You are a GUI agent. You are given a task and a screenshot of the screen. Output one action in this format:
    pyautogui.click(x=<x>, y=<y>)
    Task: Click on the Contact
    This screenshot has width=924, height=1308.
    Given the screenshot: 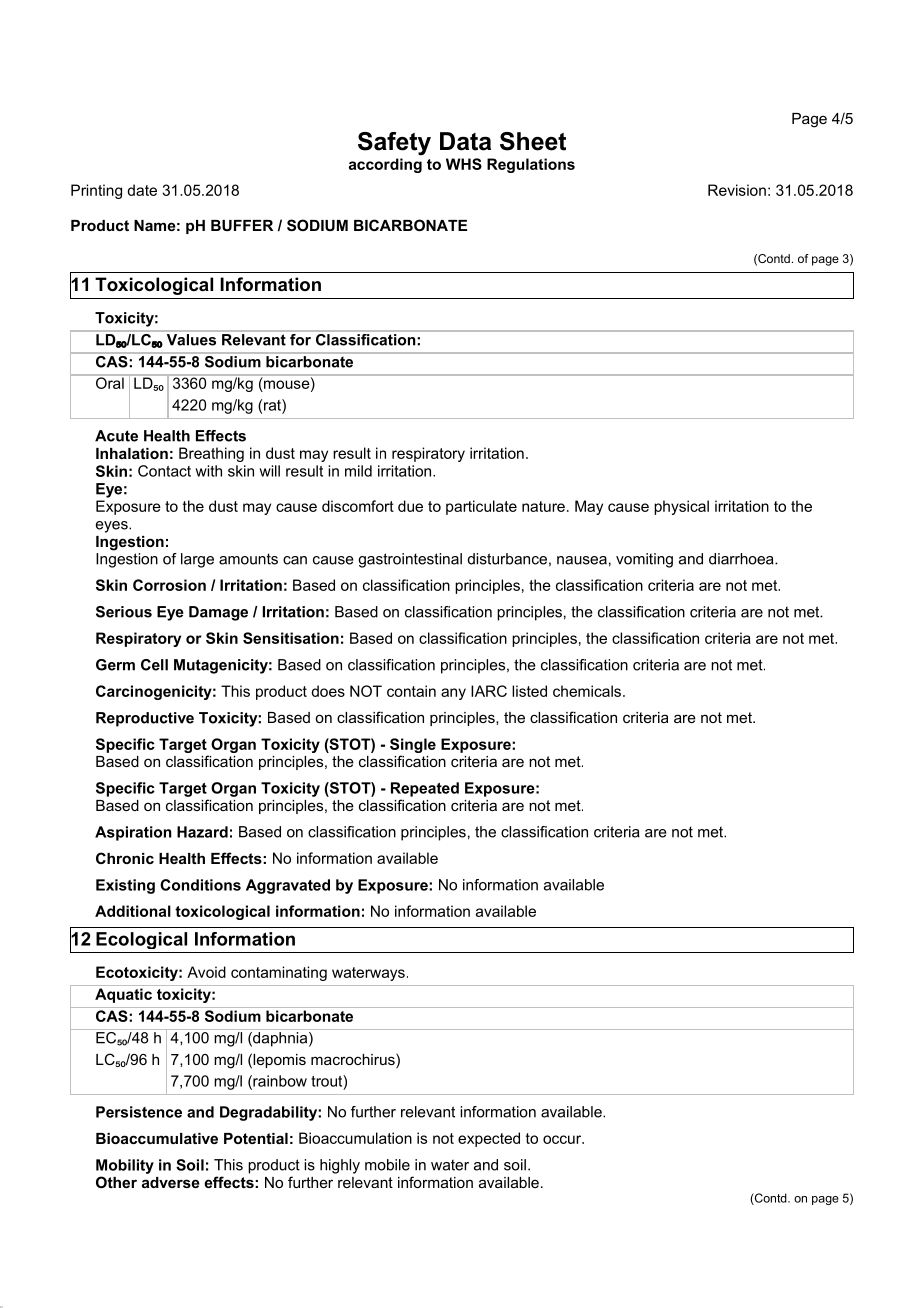 What is the action you would take?
    pyautogui.click(x=164, y=471)
